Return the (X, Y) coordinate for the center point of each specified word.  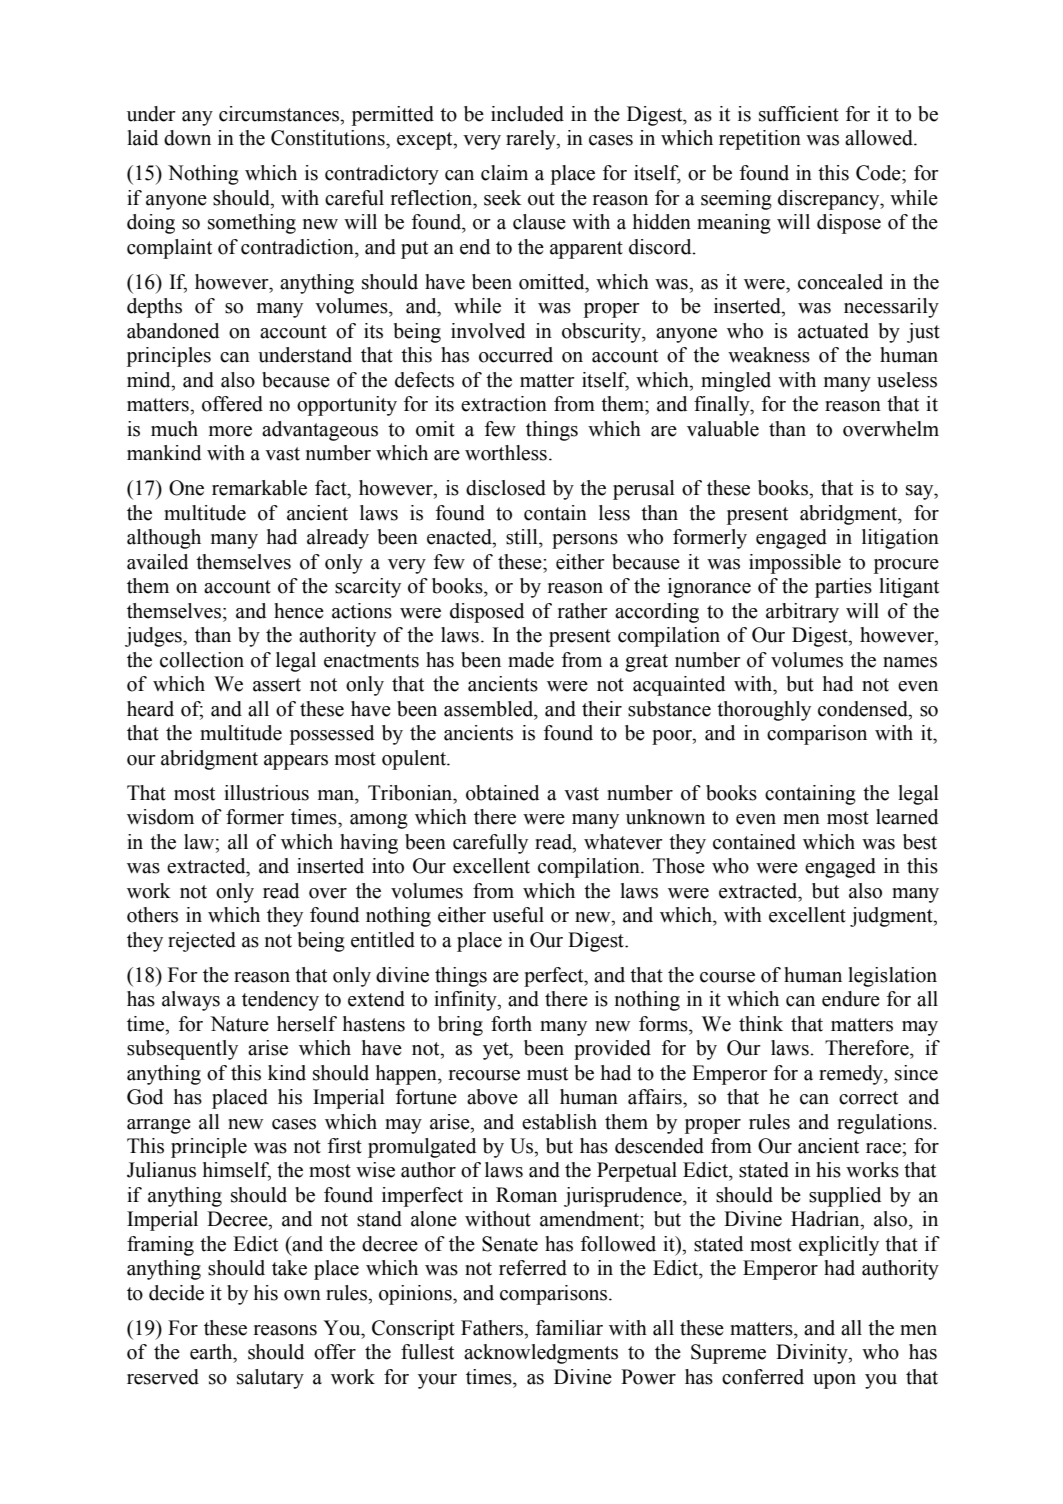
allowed (880, 138)
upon (834, 1381)
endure (851, 999)
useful (518, 915)
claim (504, 173)
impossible (795, 564)
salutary (270, 1379)
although (164, 539)
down (187, 138)
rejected (202, 942)
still (523, 537)
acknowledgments (541, 1354)
